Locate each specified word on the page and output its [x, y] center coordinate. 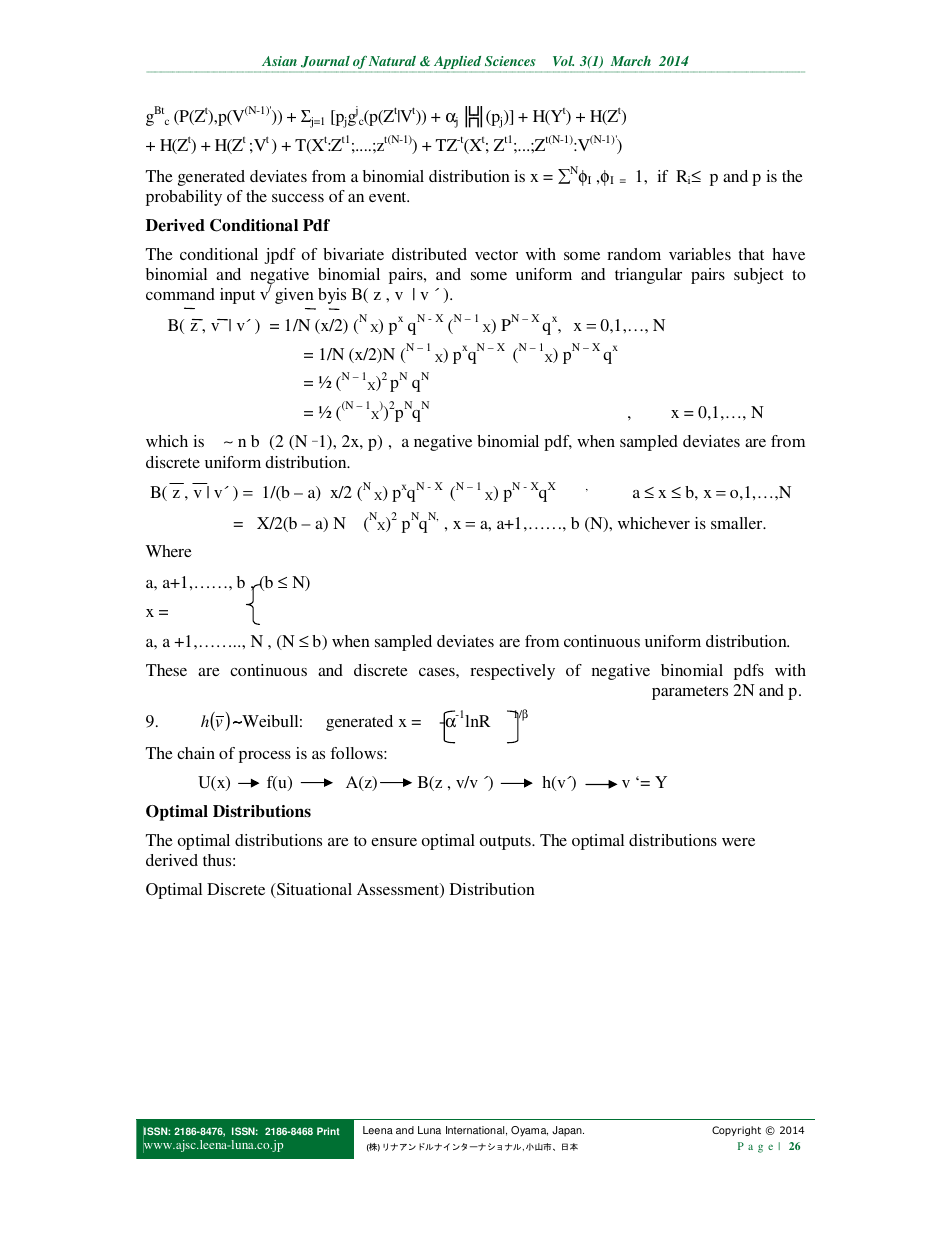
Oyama [529, 1131]
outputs [506, 843]
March [631, 61]
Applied [458, 64]
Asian [279, 61]
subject [758, 276]
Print [328, 1131]
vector [496, 255]
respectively [512, 672]
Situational [313, 890]
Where [169, 551]
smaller [738, 523]
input [237, 296]
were [738, 842]
